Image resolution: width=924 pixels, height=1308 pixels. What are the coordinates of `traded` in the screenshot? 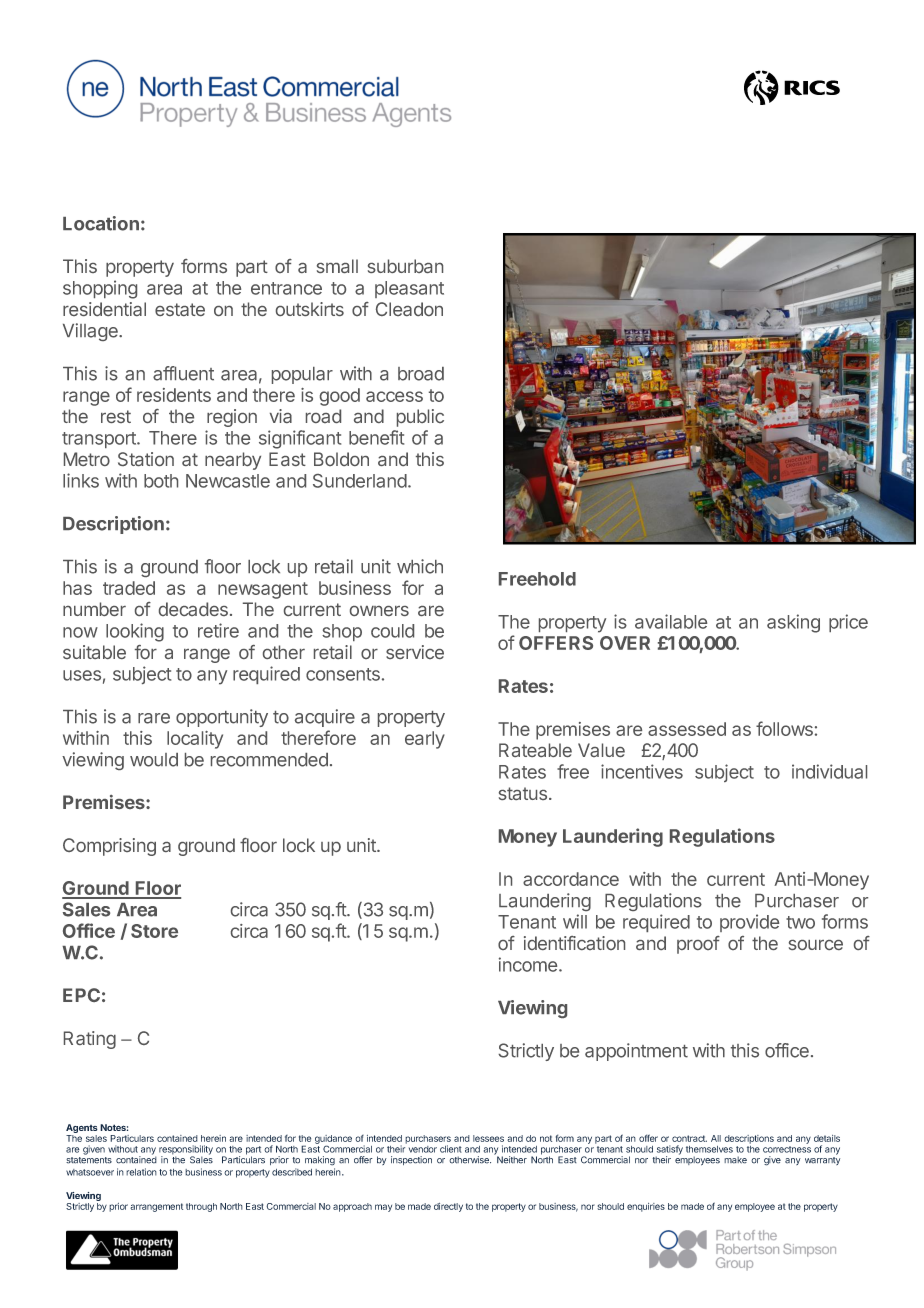 It's located at (129, 588).
